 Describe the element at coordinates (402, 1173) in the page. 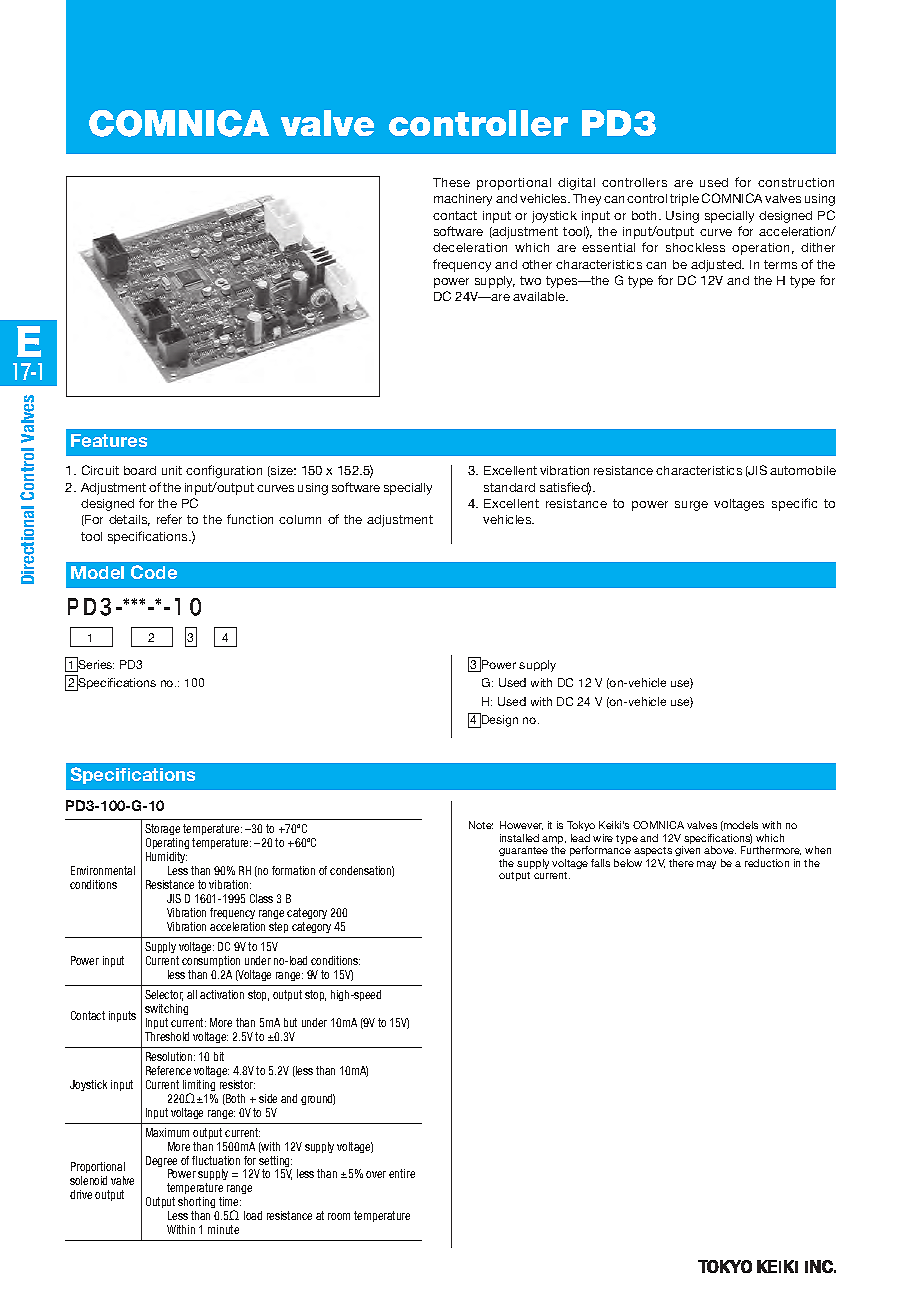

I see `entire` at that location.
